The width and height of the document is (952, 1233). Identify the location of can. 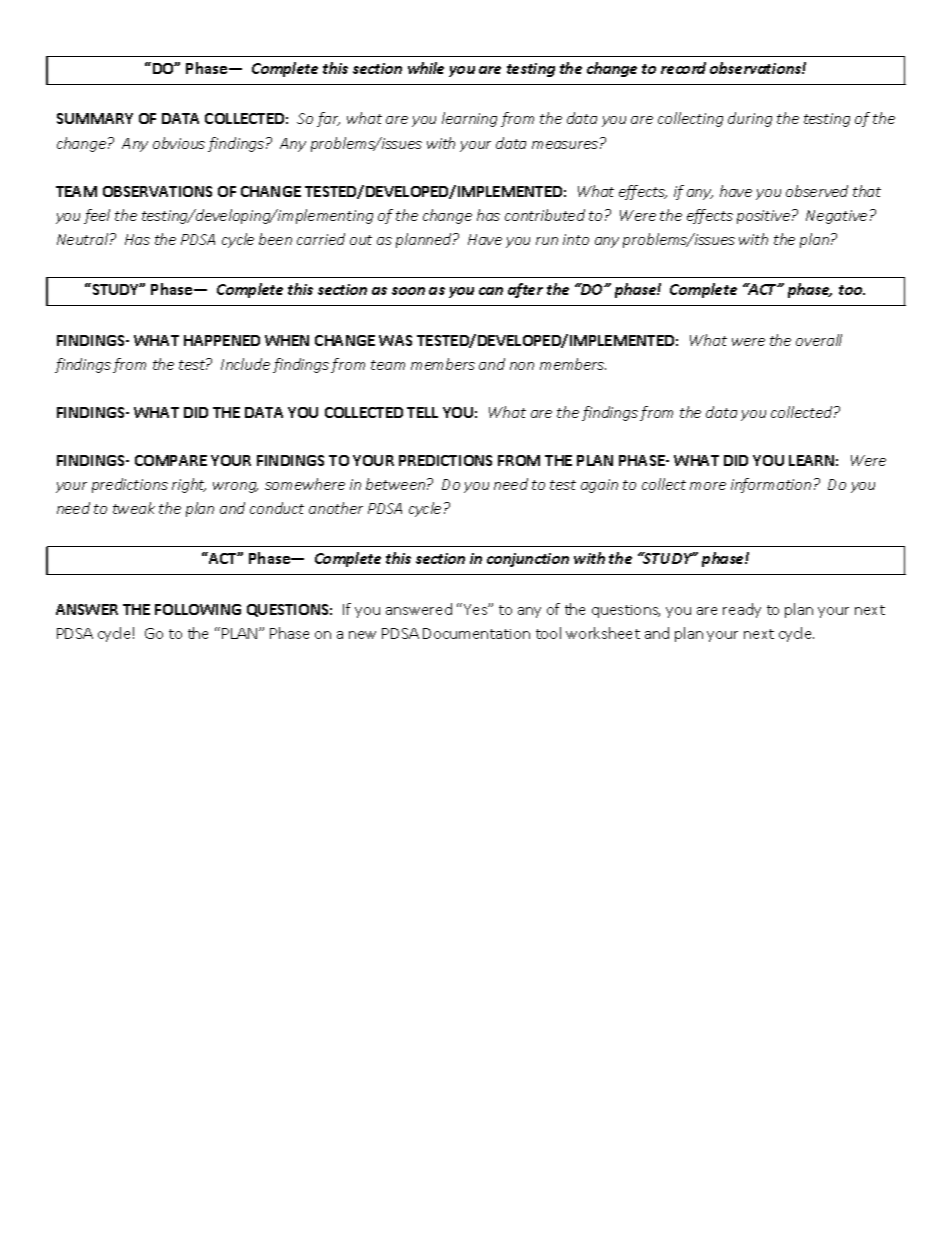
(491, 291).
